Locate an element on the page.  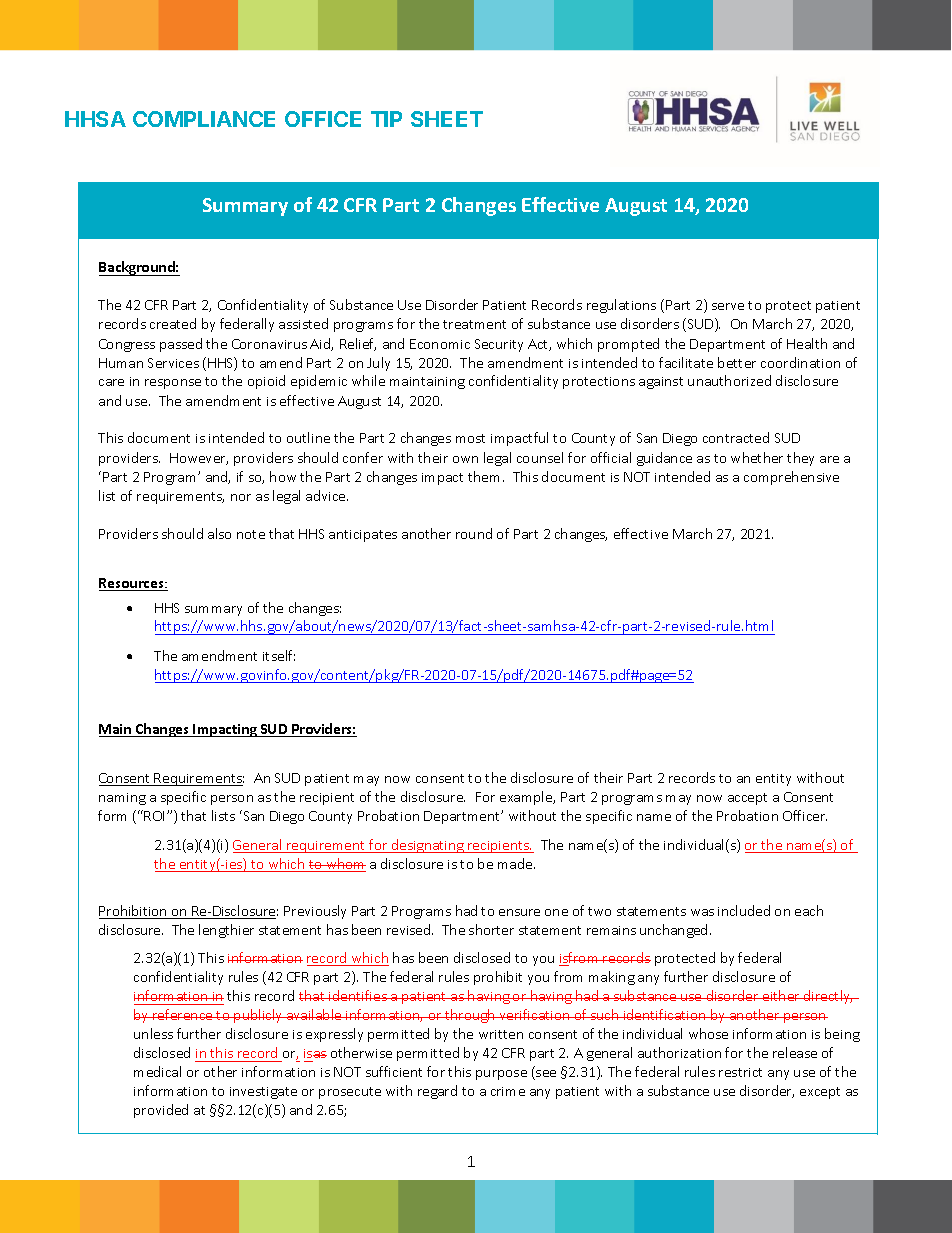
TIP is located at coordinates (386, 119).
